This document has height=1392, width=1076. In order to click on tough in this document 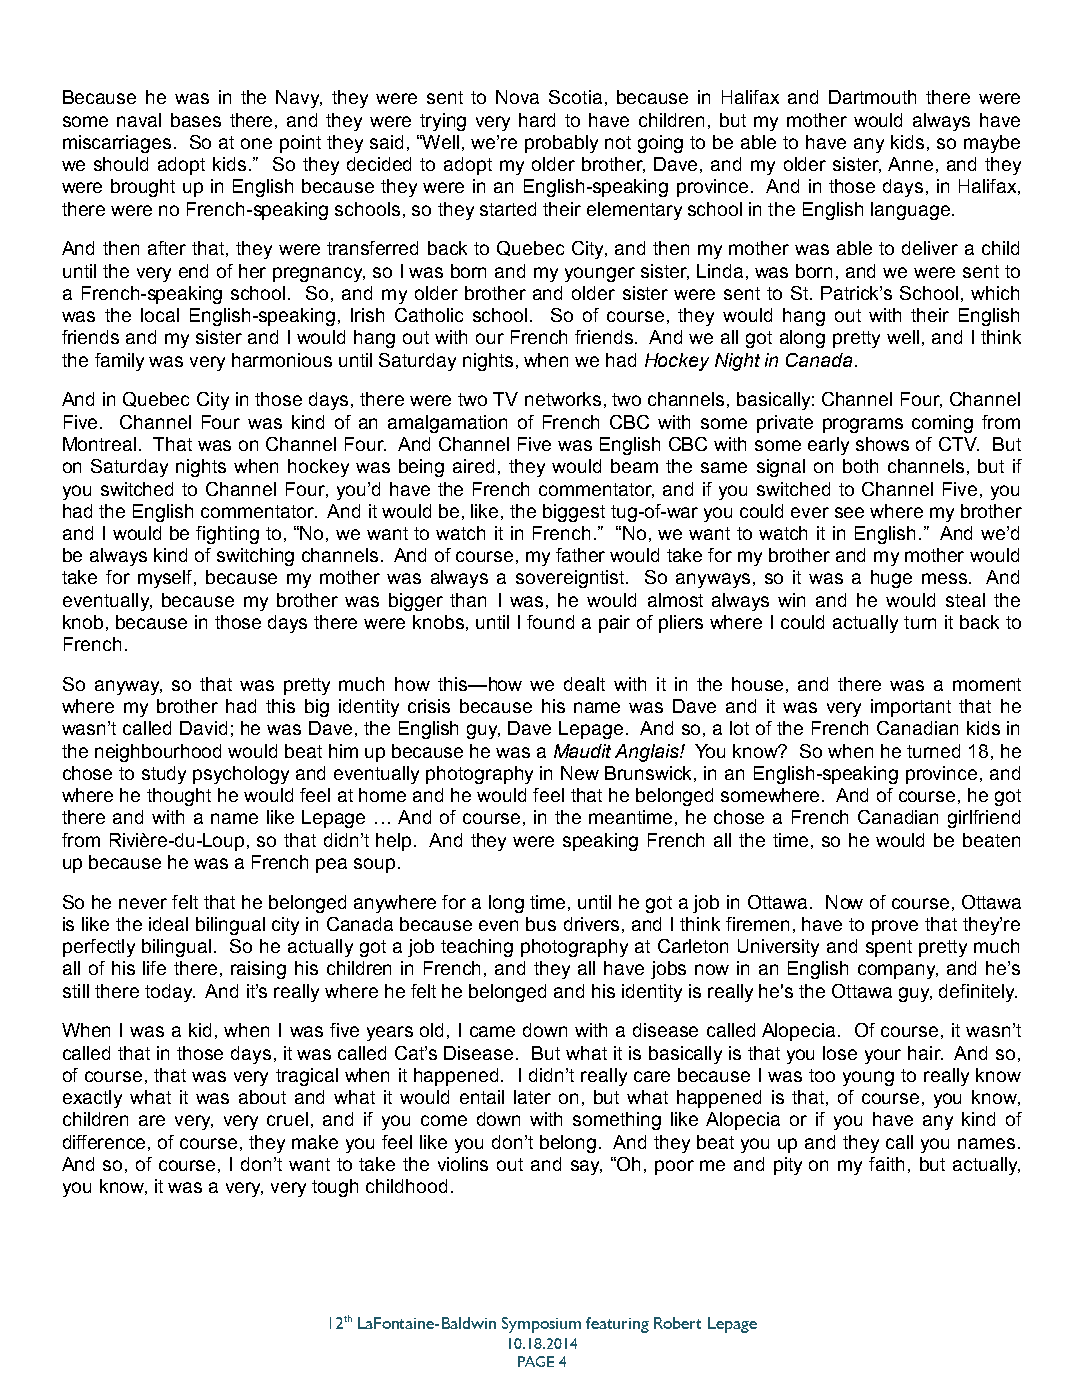, I will do `click(335, 1188)`.
